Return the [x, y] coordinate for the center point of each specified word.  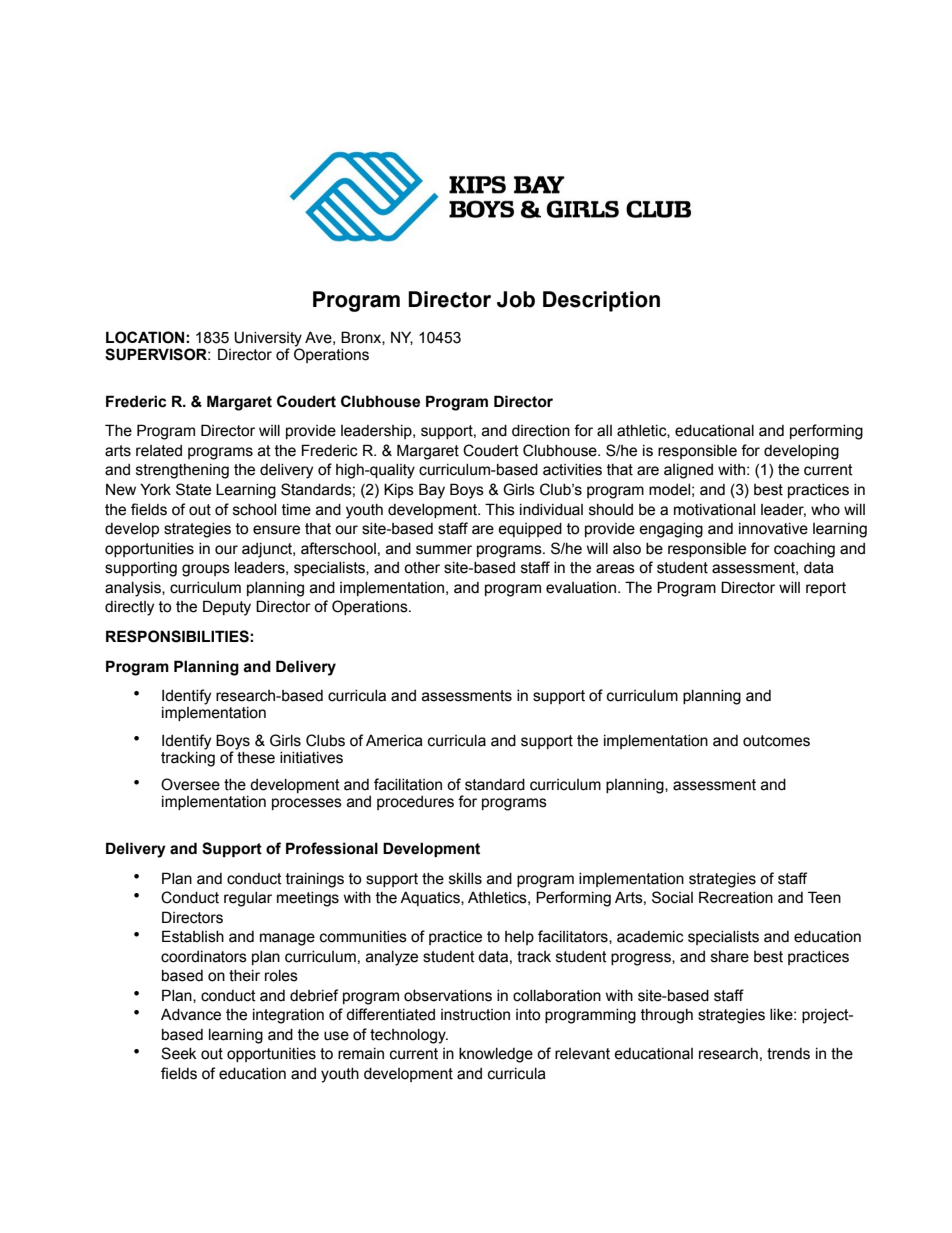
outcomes [776, 741]
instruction [475, 1015]
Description [601, 301]
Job [516, 299]
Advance [191, 1015]
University [268, 340]
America [394, 741]
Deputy [227, 608]
